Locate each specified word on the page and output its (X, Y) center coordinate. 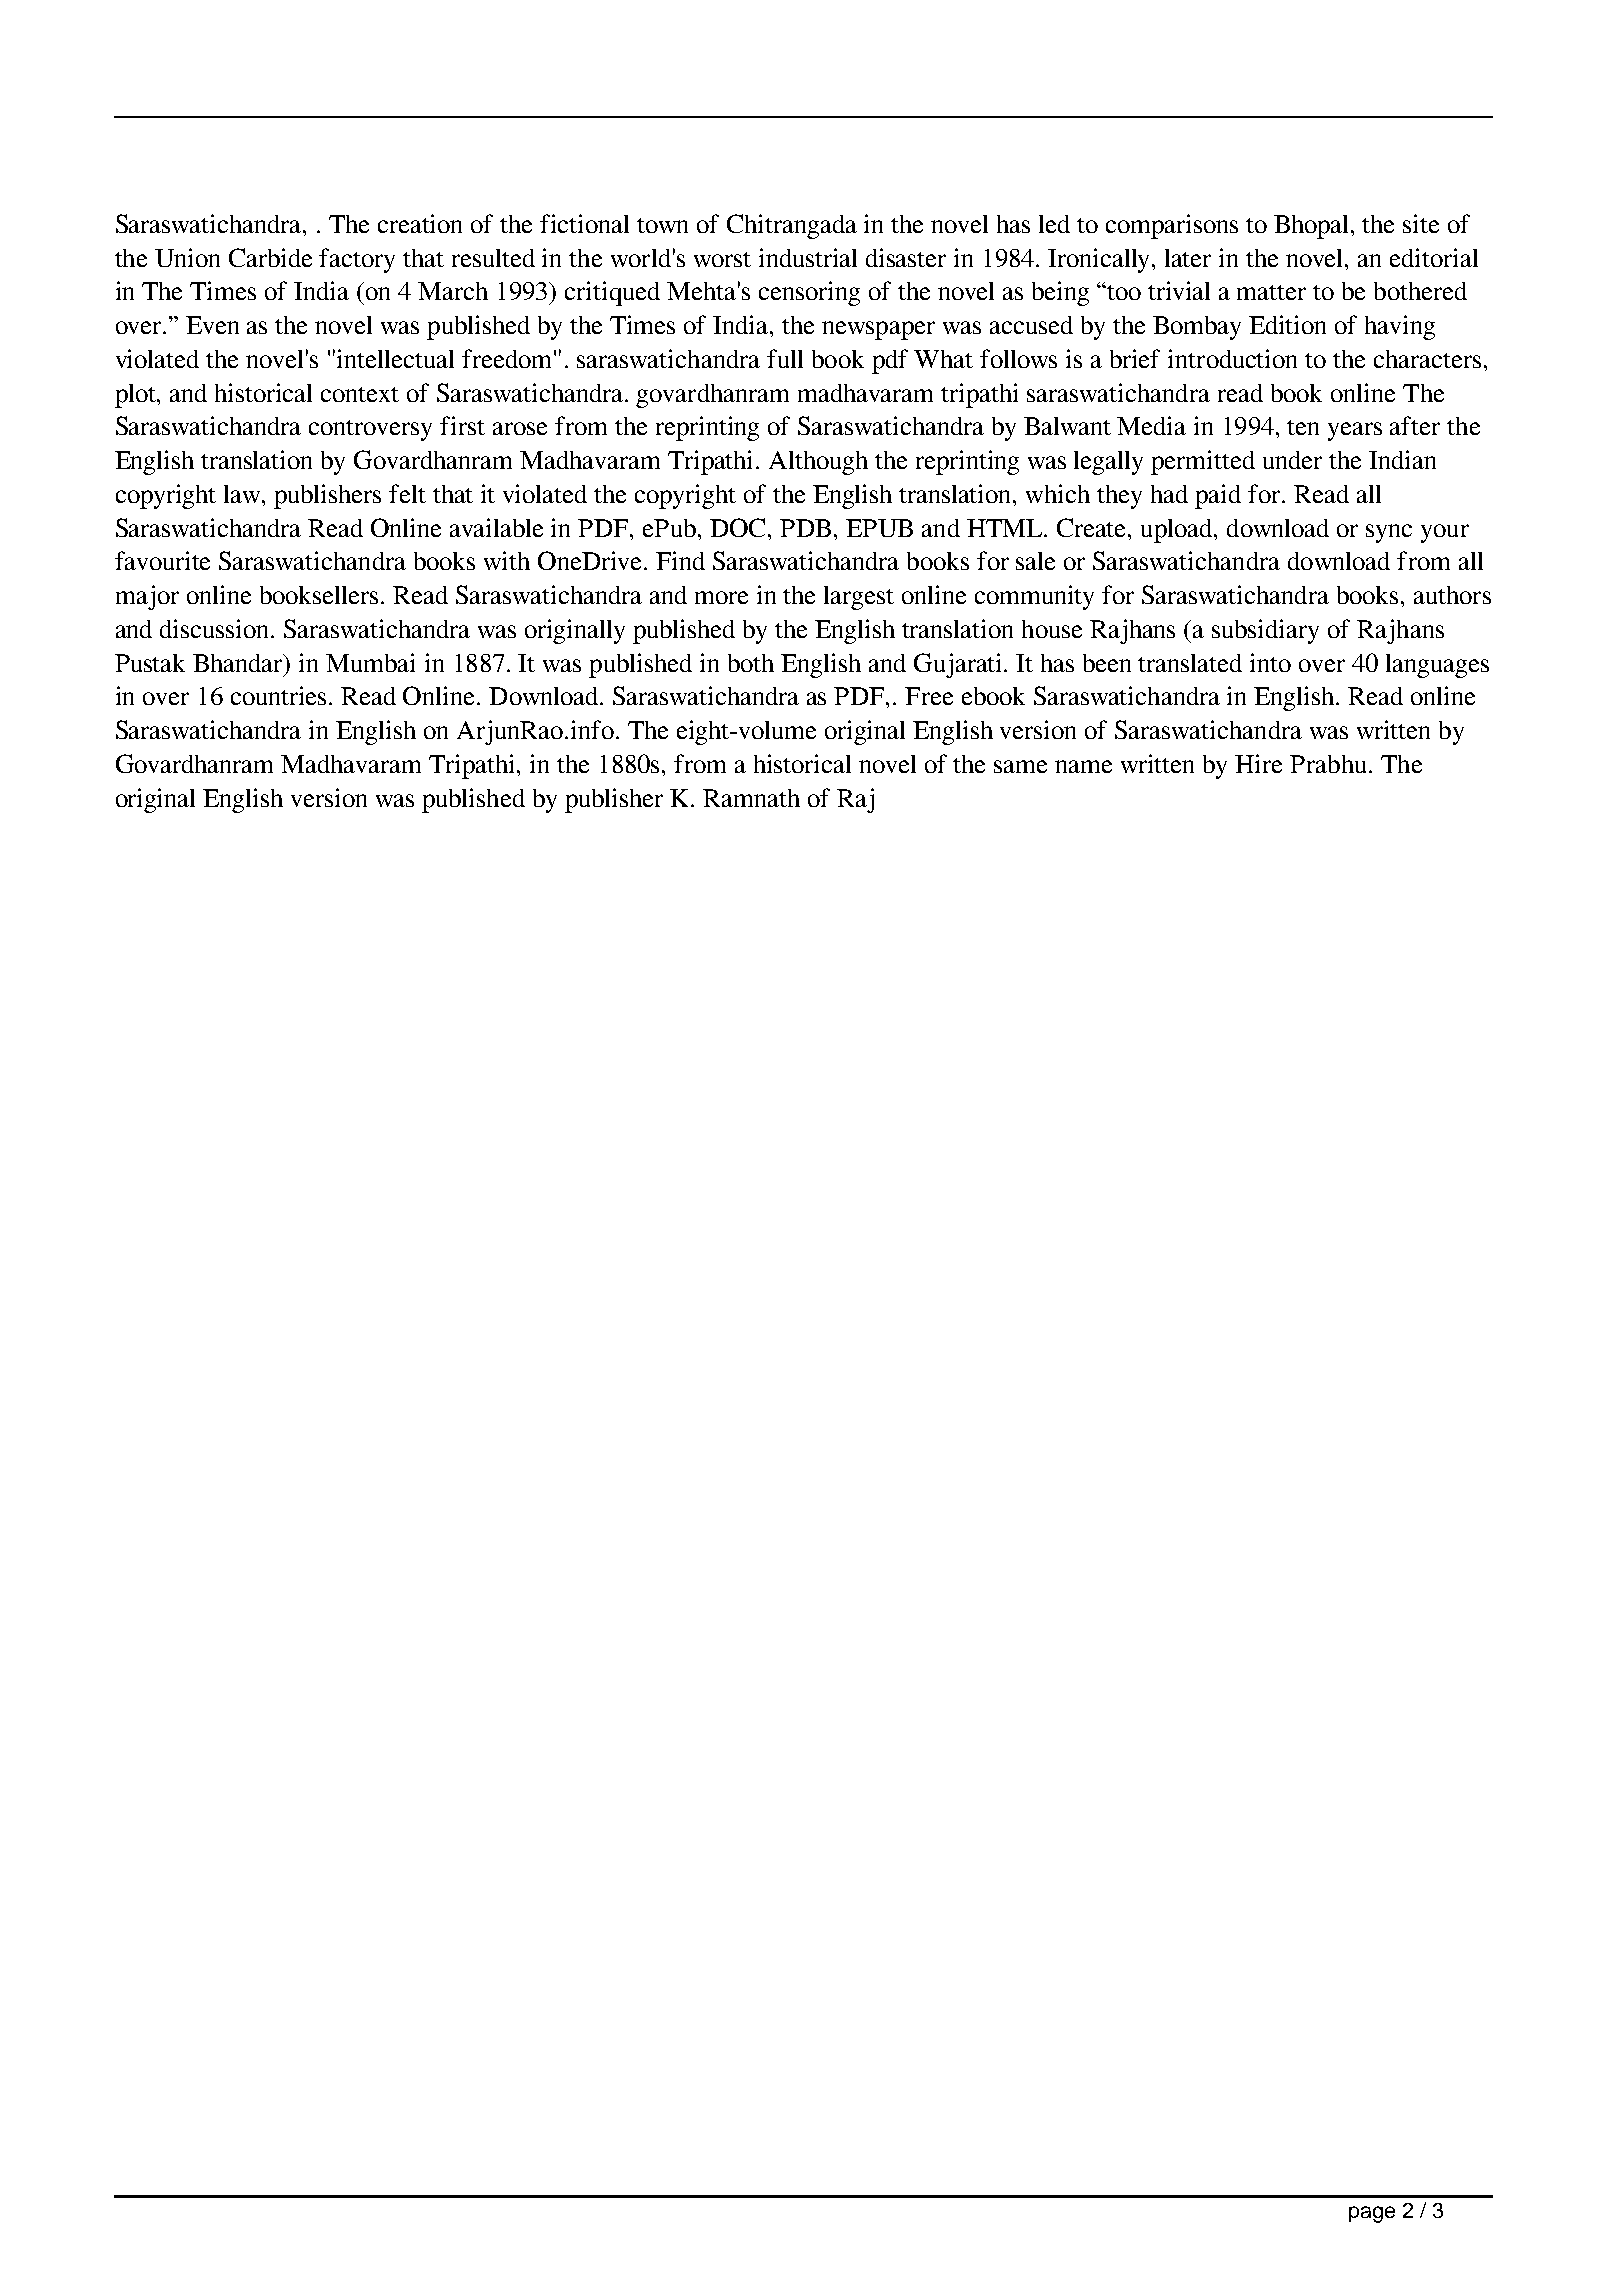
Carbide (270, 257)
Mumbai (370, 662)
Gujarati (959, 665)
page (1372, 2214)
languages (1437, 666)
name (1083, 766)
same (1020, 766)
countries (278, 695)
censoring (809, 293)
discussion (216, 628)
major (147, 597)
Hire (1258, 763)
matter (1271, 292)
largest (859, 598)
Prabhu (1328, 764)
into (1270, 662)
